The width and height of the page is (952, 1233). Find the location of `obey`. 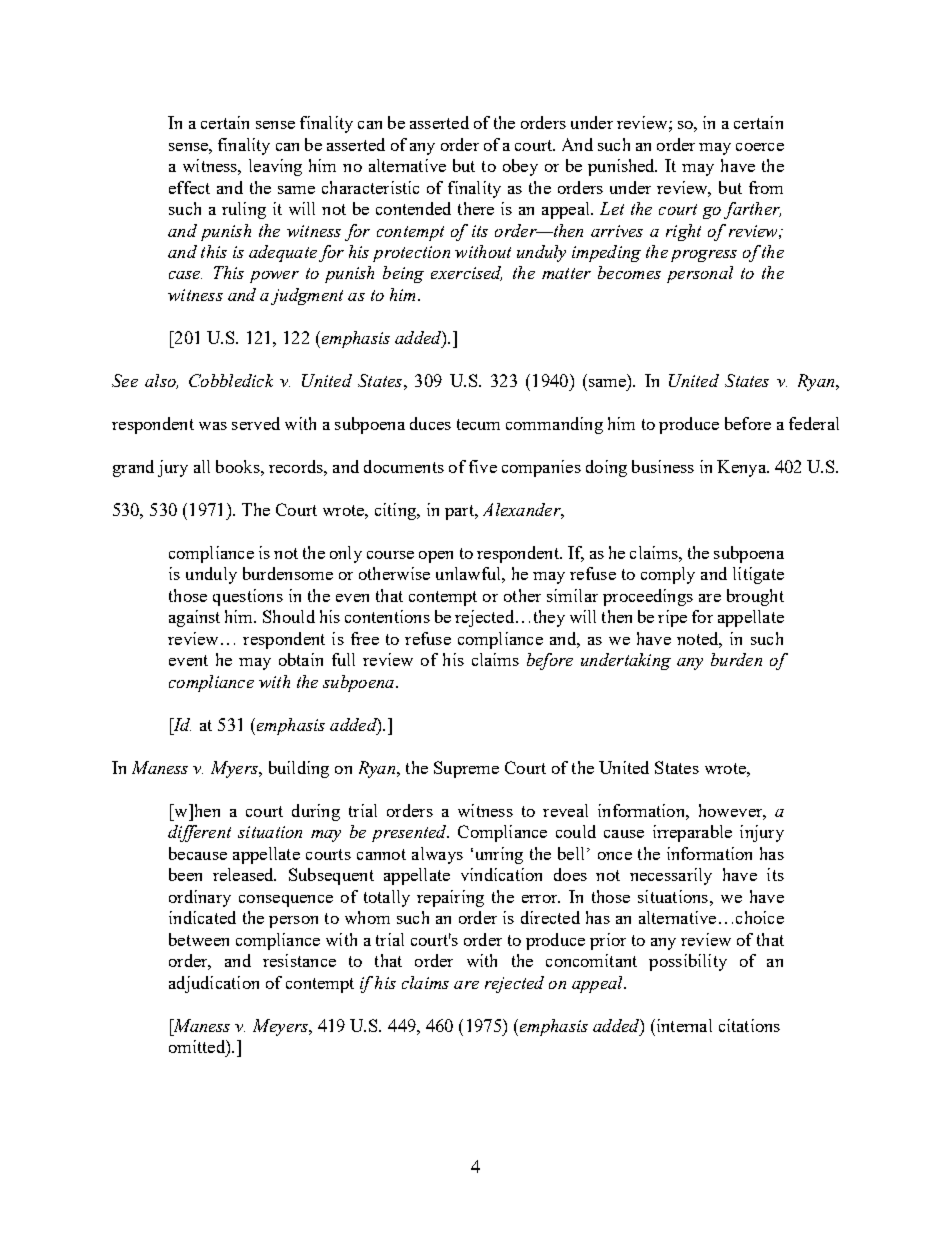

obey is located at coordinates (520, 167).
